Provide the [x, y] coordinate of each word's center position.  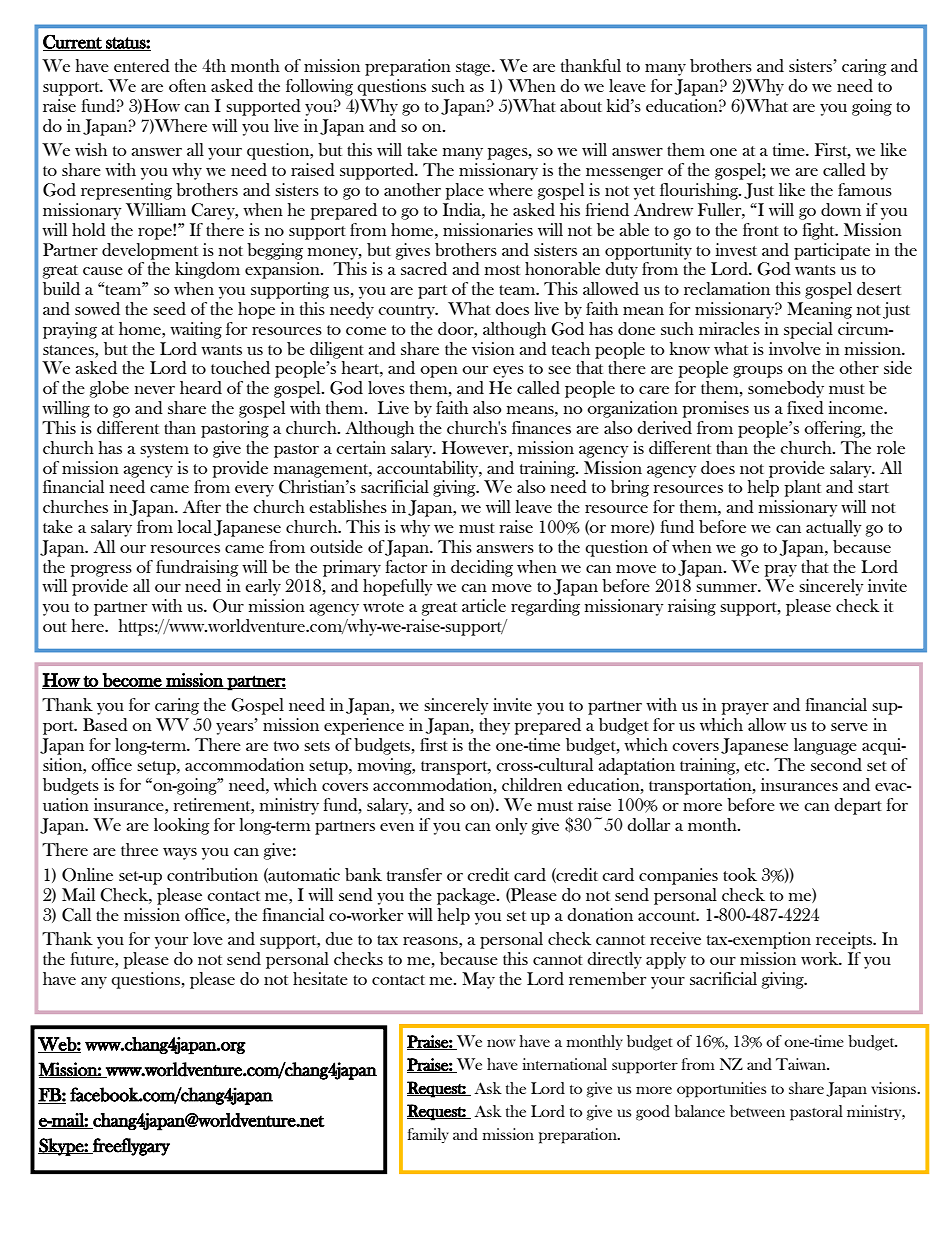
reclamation [727, 288]
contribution [212, 874]
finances [541, 427]
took [740, 874]
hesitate [320, 978]
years [236, 728]
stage [474, 69]
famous [865, 189]
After [202, 506]
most [502, 270]
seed [169, 309]
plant [803, 488]
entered [142, 66]
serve [849, 727]
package [467, 896]
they [494, 726]
